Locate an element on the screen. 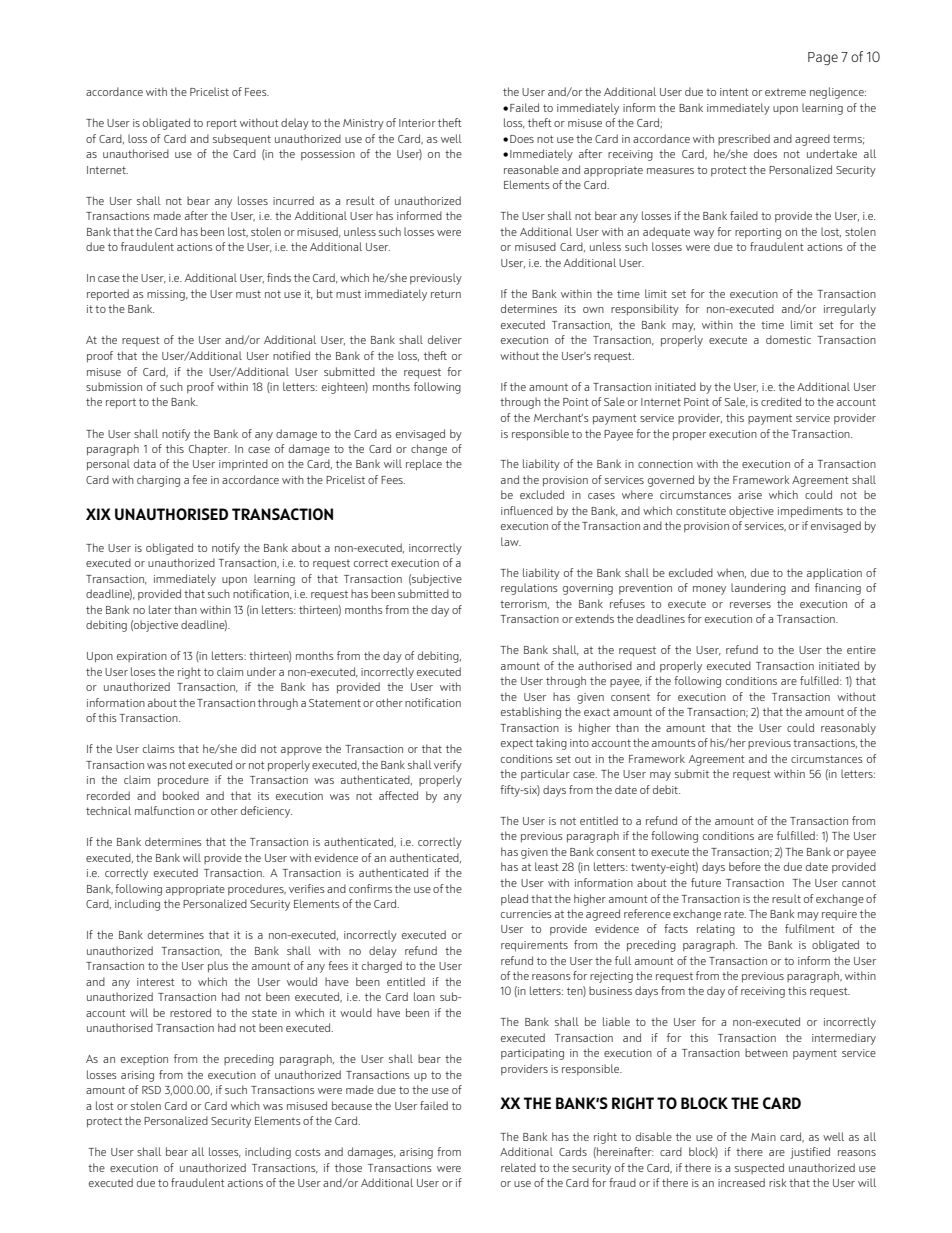 This screenshot has height=1233, width=952. verify is located at coordinates (448, 766).
